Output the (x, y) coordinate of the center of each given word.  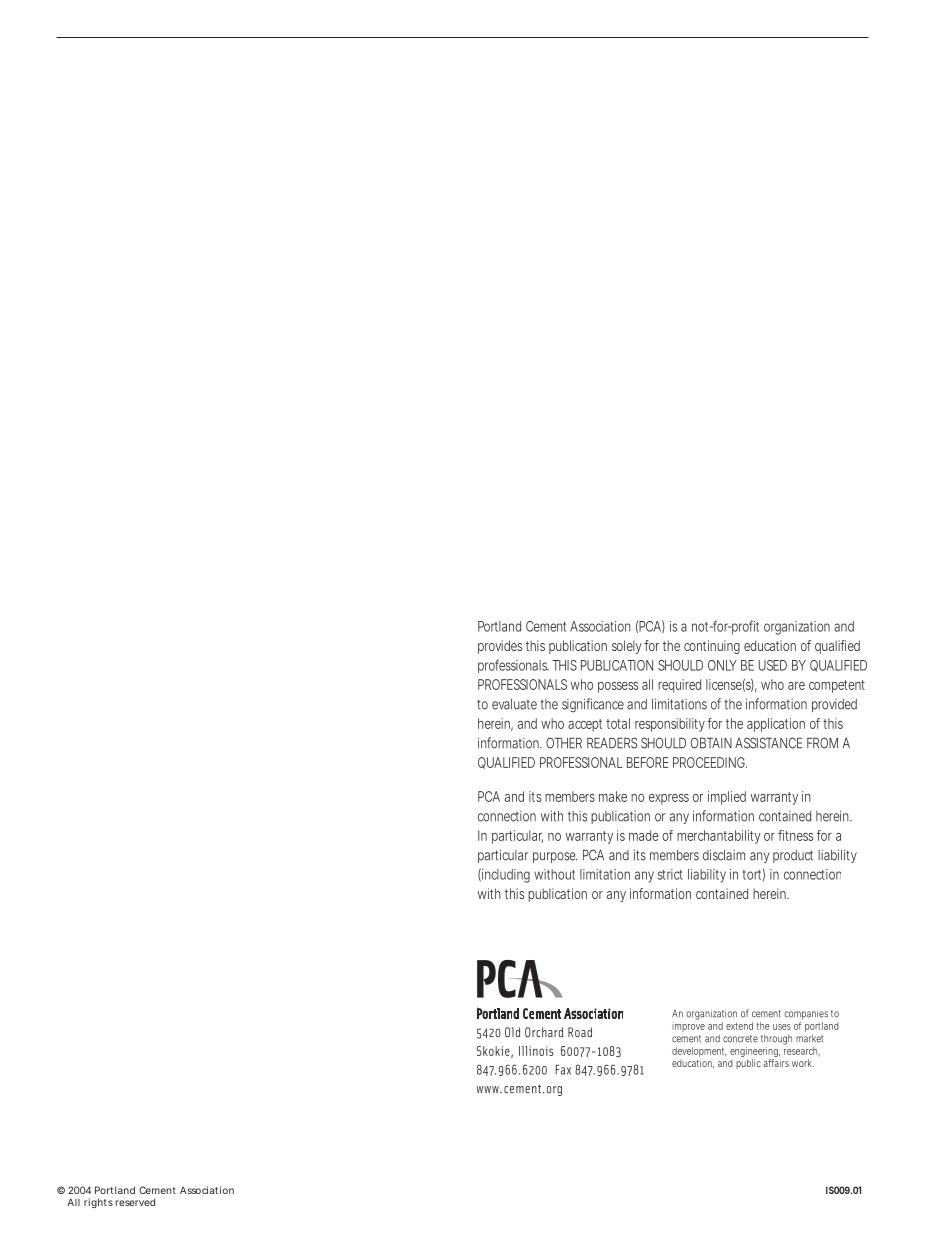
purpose (555, 857)
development (699, 1052)
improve (688, 1027)
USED (773, 665)
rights (98, 1203)
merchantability (719, 837)
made (643, 835)
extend (739, 1026)
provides (500, 647)
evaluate (514, 704)
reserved (135, 1202)
